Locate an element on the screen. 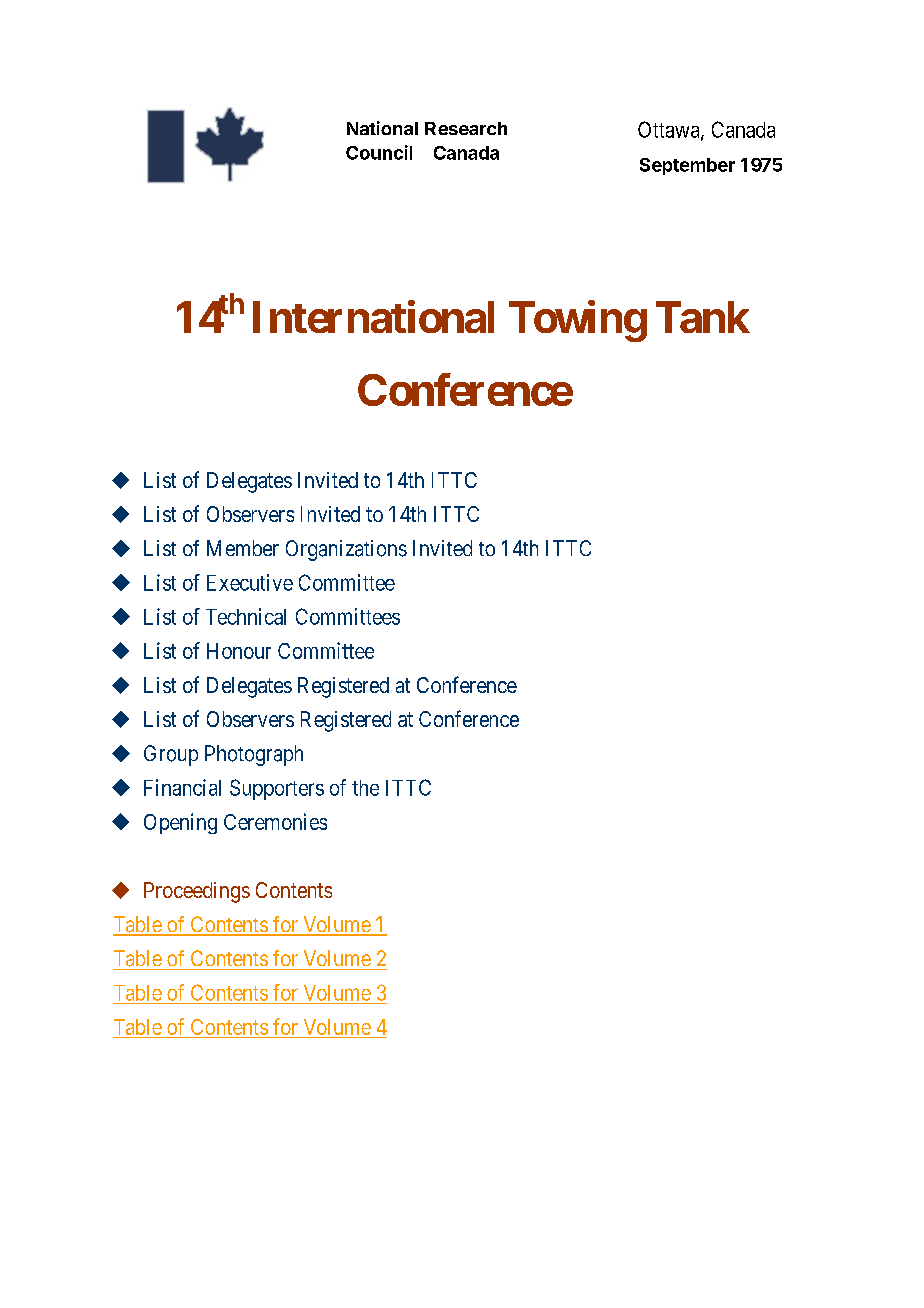 This screenshot has height=1308, width=924. Proceedings is located at coordinates (197, 892).
